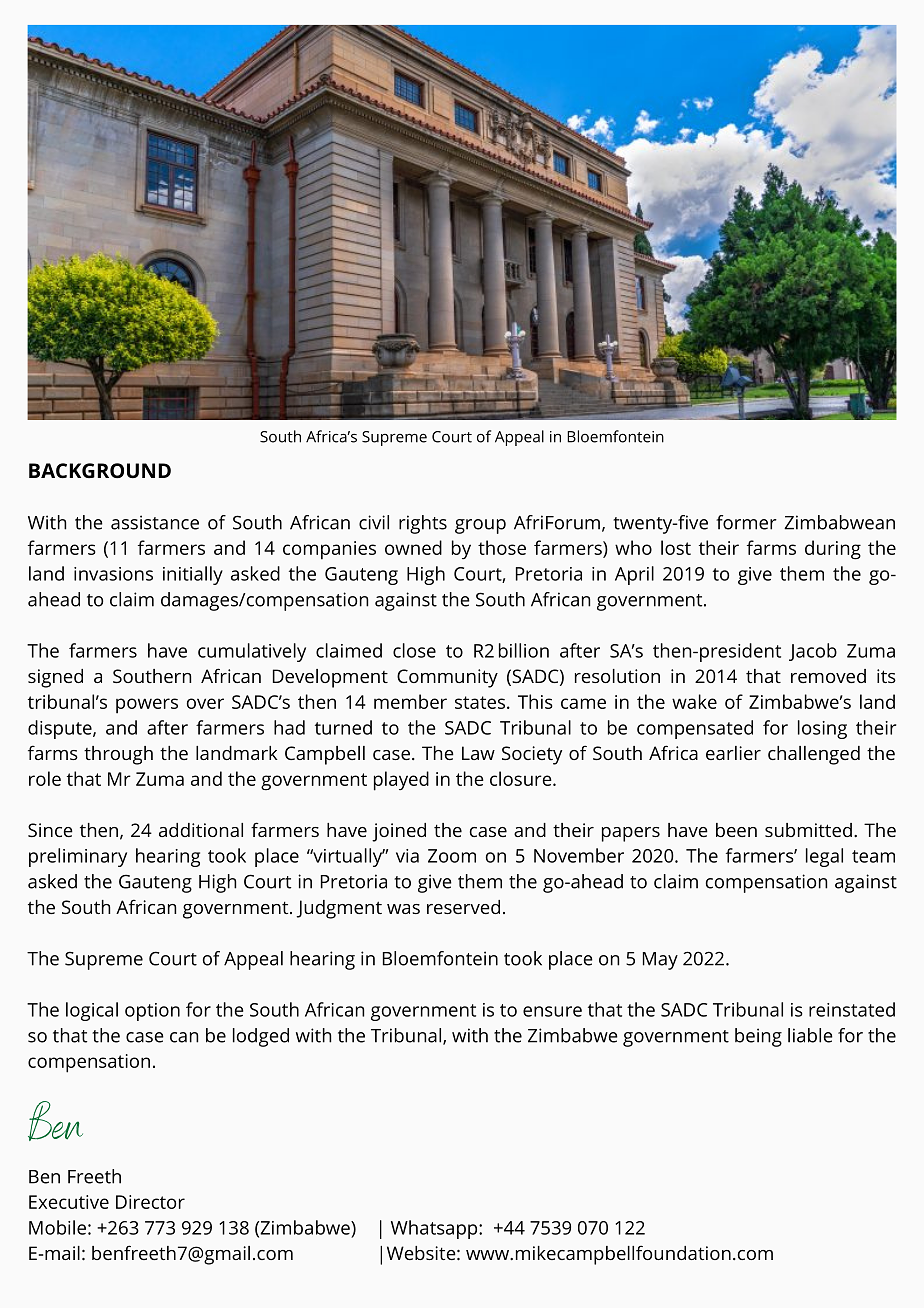 Image resolution: width=924 pixels, height=1308 pixels. Describe the element at coordinates (480, 526) in the screenshot. I see `group` at that location.
